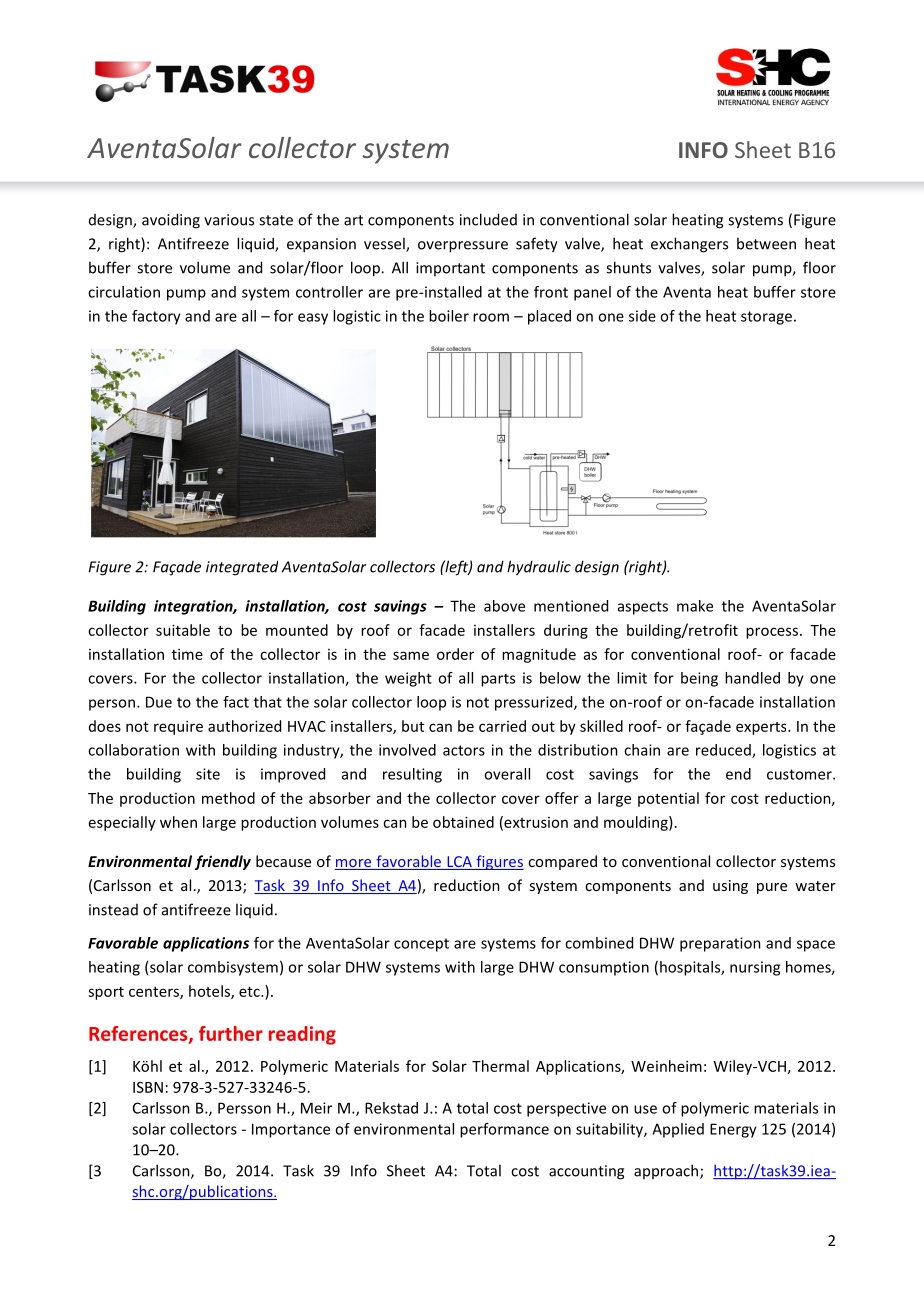 This screenshot has width=924, height=1308. I want to click on parts, so click(498, 680).
